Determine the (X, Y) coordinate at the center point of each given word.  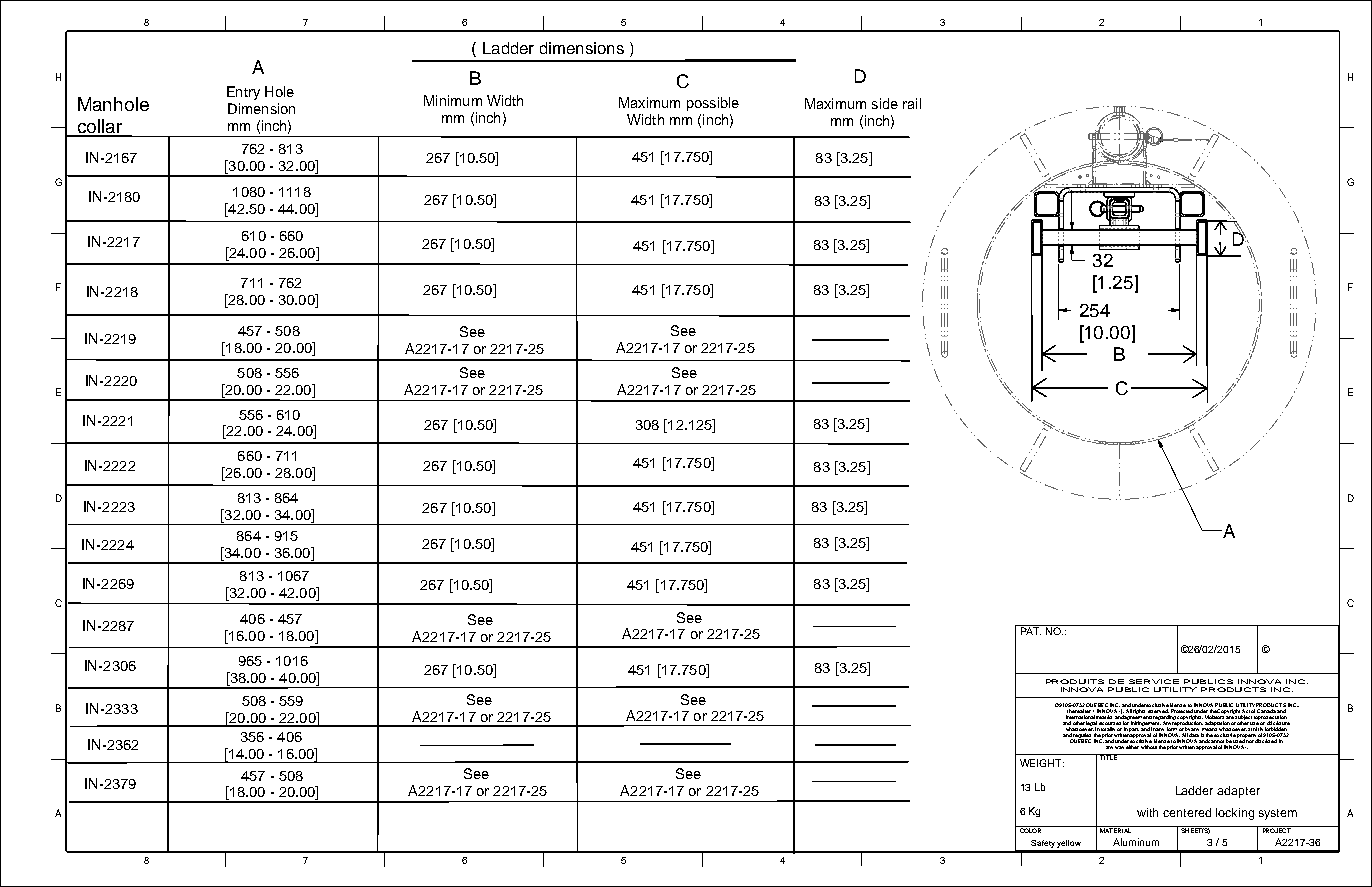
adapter (1238, 792)
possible (713, 104)
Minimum (453, 100)
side (885, 103)
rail (912, 103)
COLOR (1030, 829)
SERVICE (1154, 681)
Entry (243, 93)
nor (1250, 741)
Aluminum (1136, 842)
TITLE (1108, 757)
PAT (1030, 630)
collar (100, 127)
